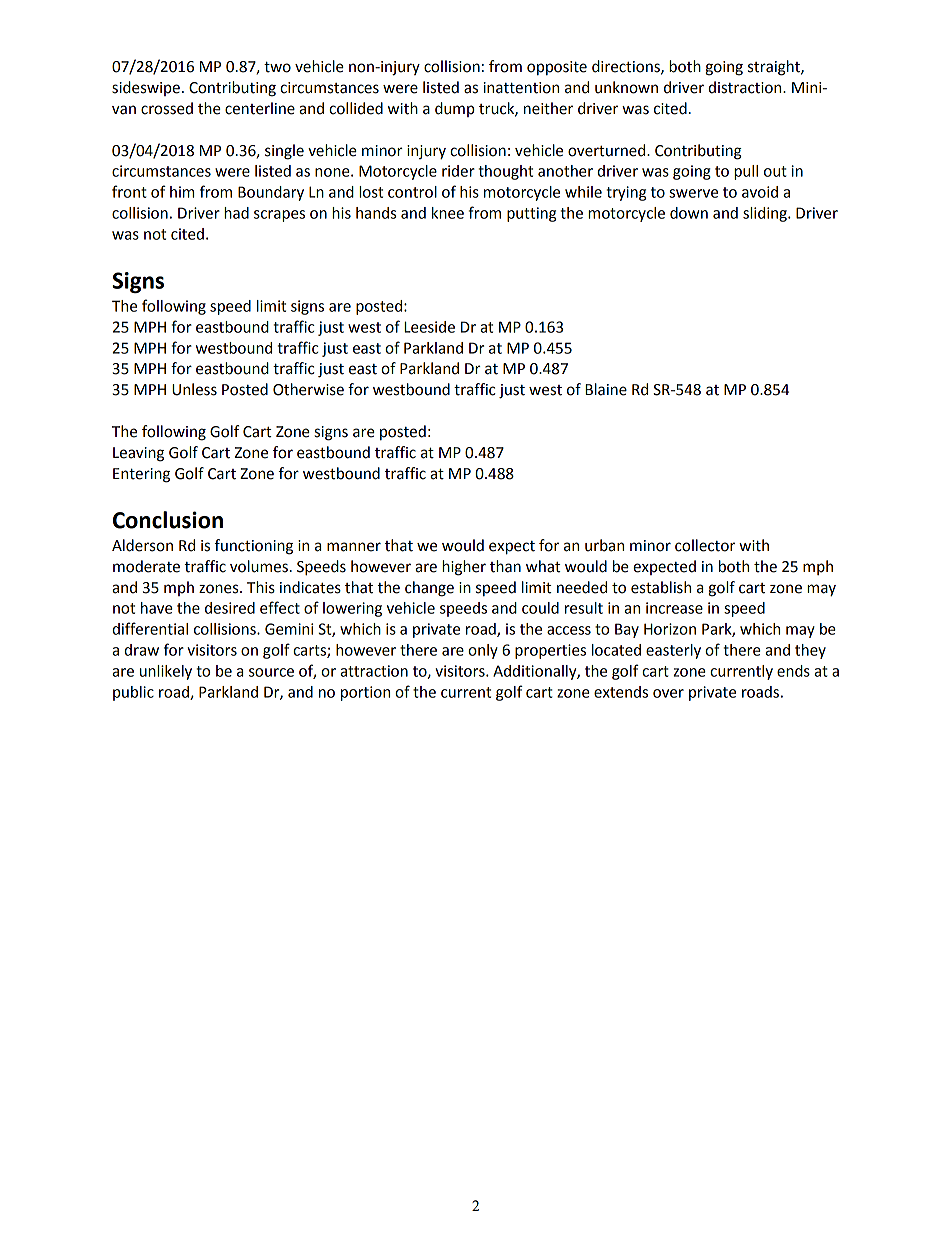  Describe the element at coordinates (705, 545) in the screenshot. I see `collector` at that location.
